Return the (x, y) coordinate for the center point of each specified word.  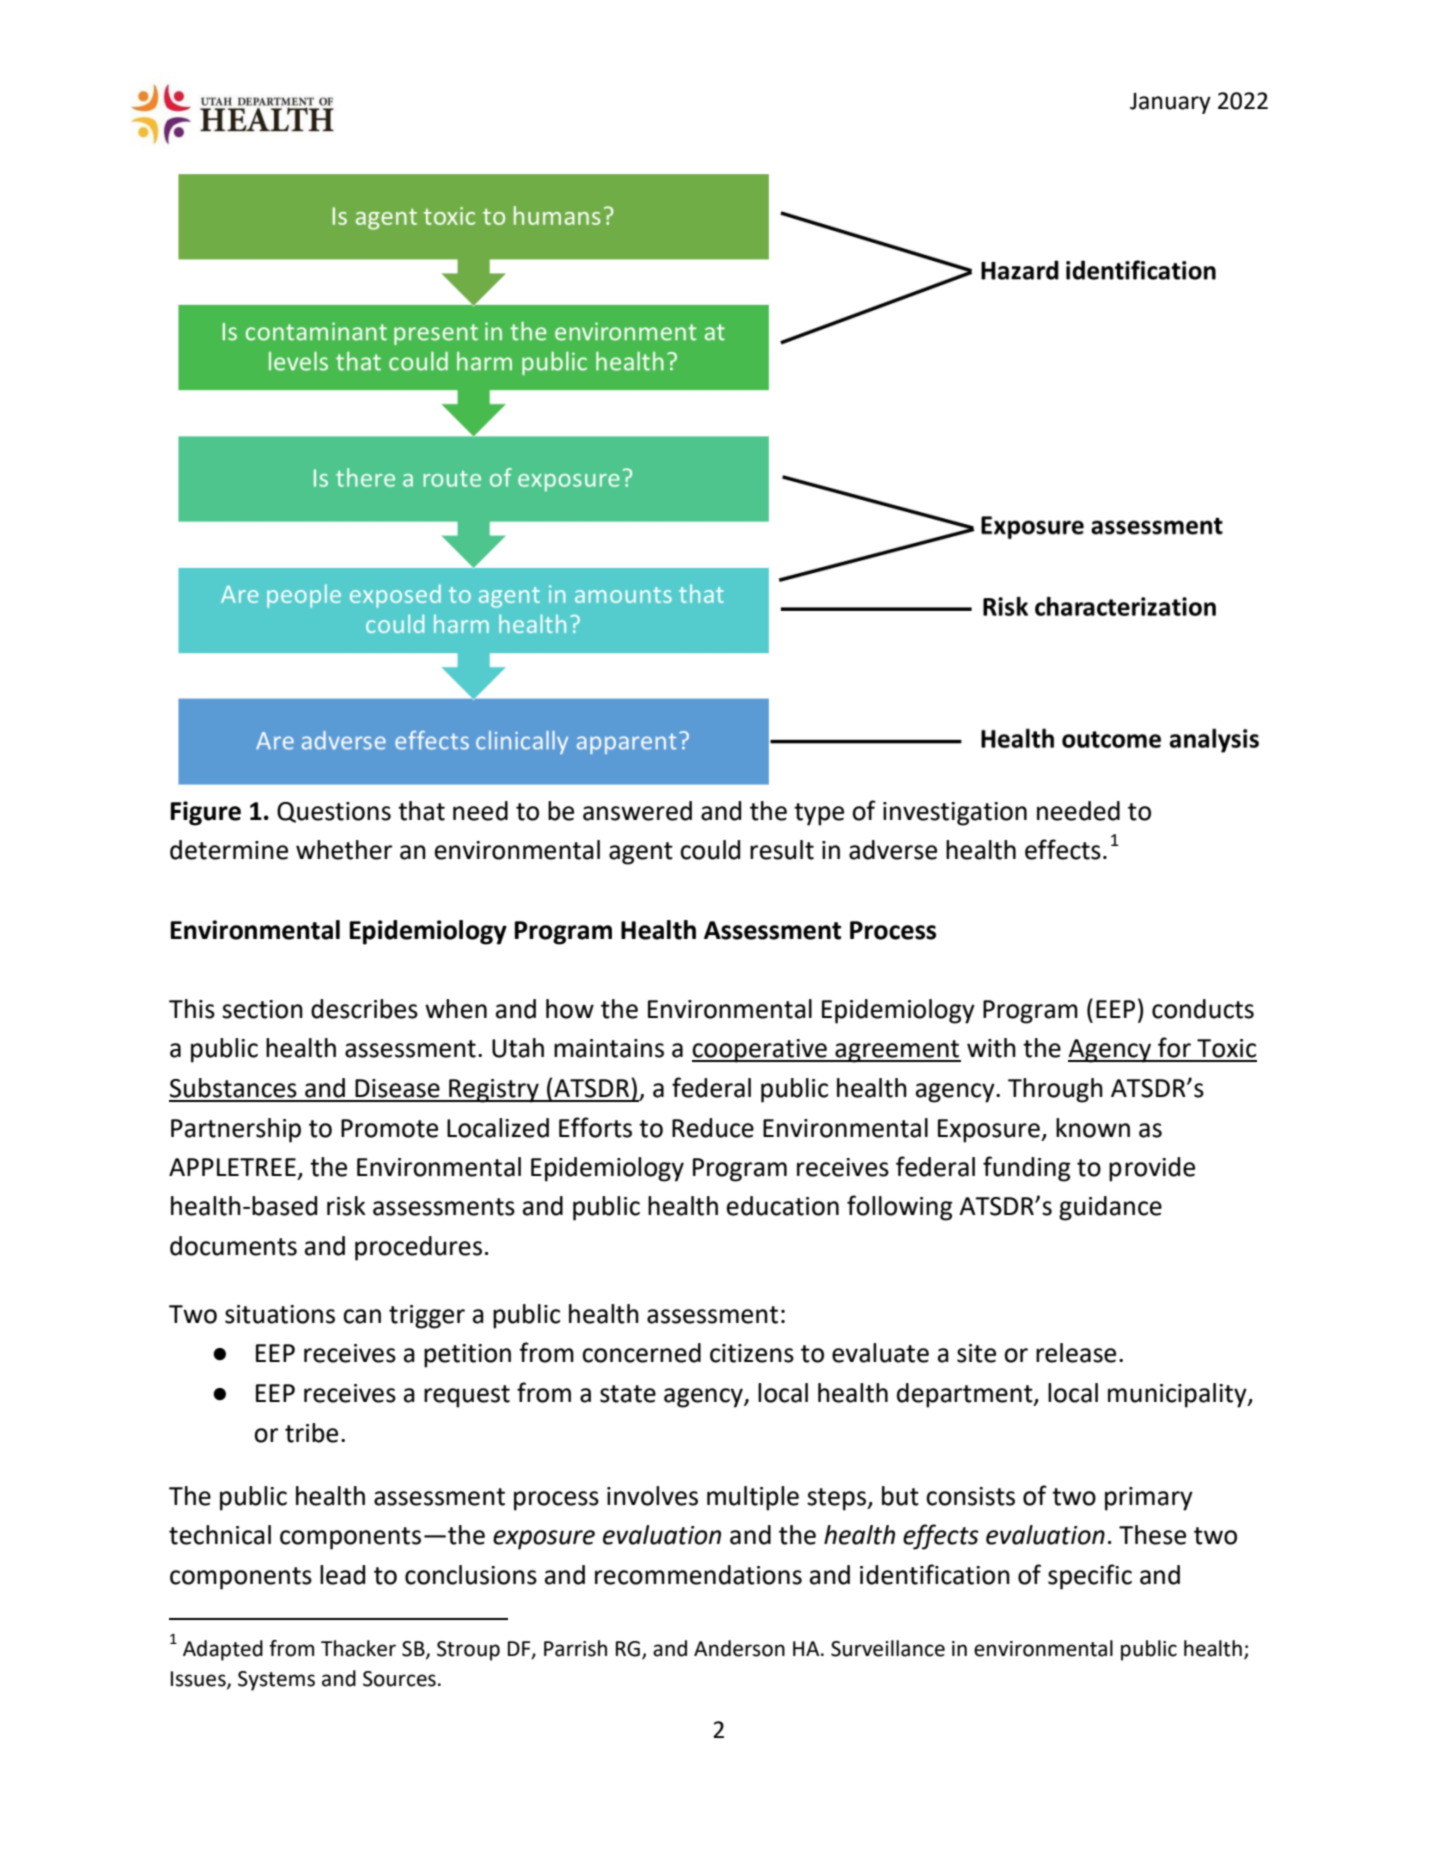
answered (637, 811)
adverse (893, 850)
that (421, 811)
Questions (334, 812)
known (1093, 1128)
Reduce (713, 1128)
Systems (276, 1681)
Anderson (739, 1648)
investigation (955, 814)
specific (1090, 1577)
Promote (389, 1128)
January (1170, 103)
